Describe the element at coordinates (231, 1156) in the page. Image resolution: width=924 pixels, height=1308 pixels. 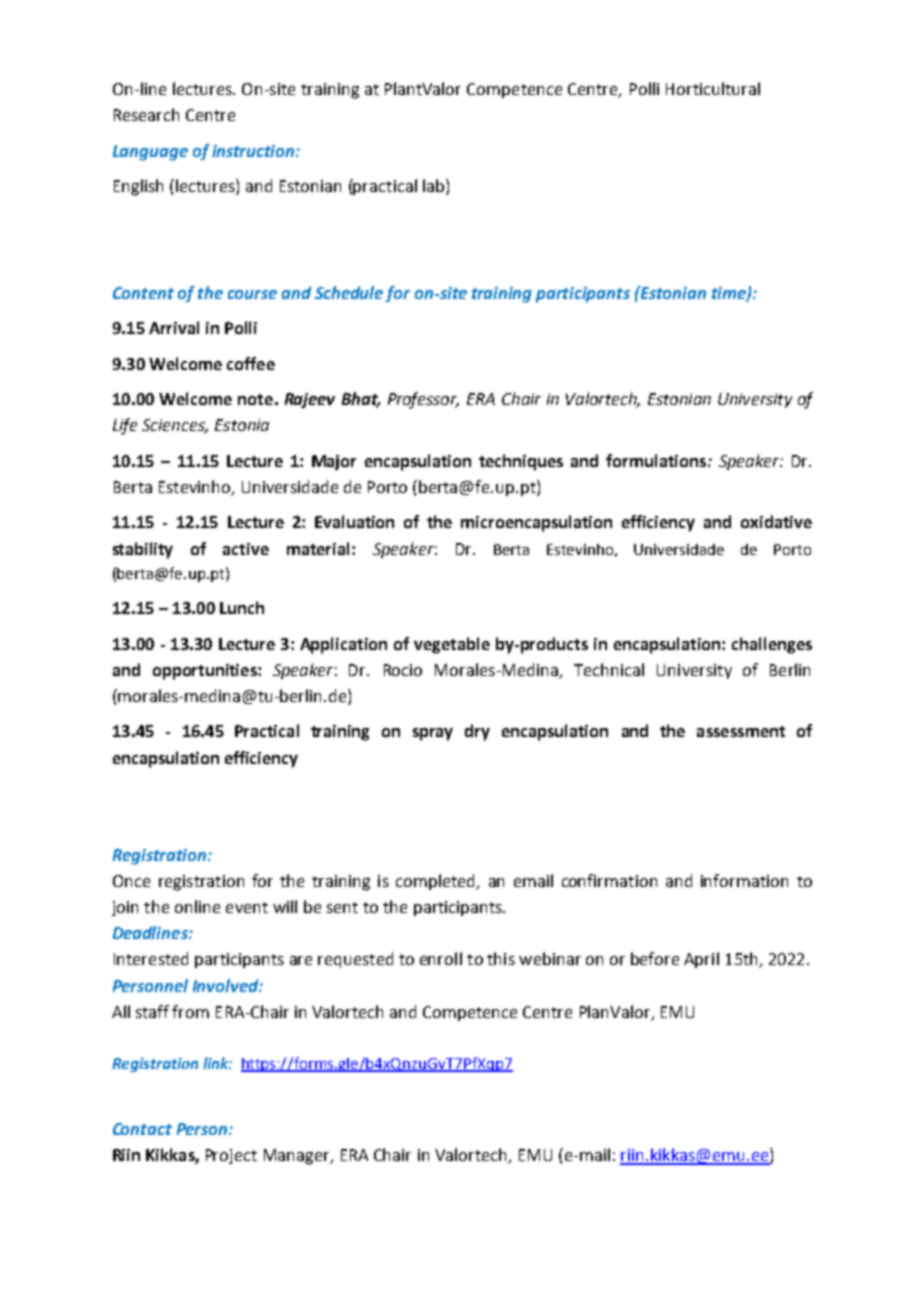
I see `Project` at that location.
